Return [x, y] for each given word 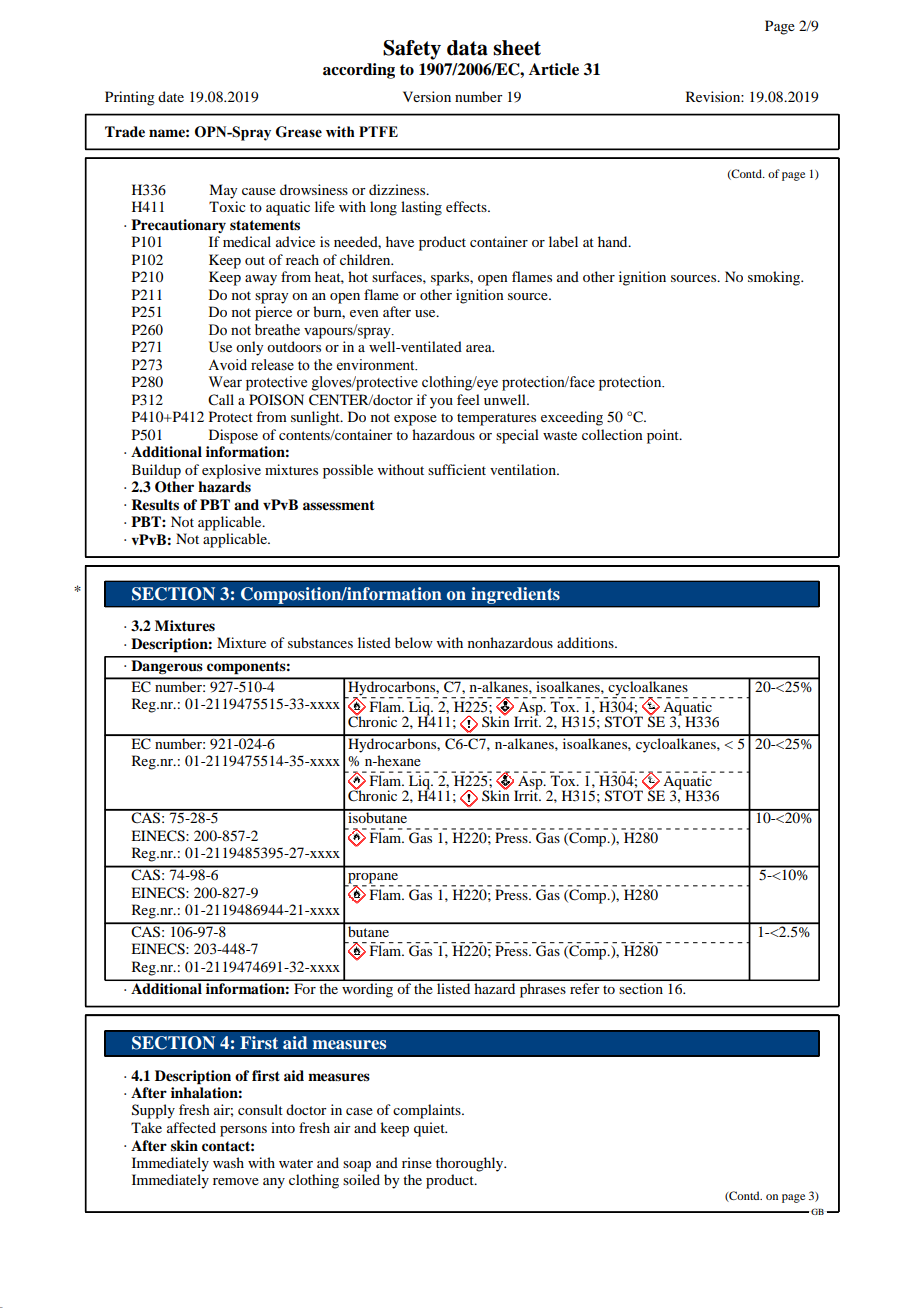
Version [427, 96]
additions [586, 642]
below [414, 642]
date [171, 96]
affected [191, 1127]
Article [554, 69]
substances [320, 642]
